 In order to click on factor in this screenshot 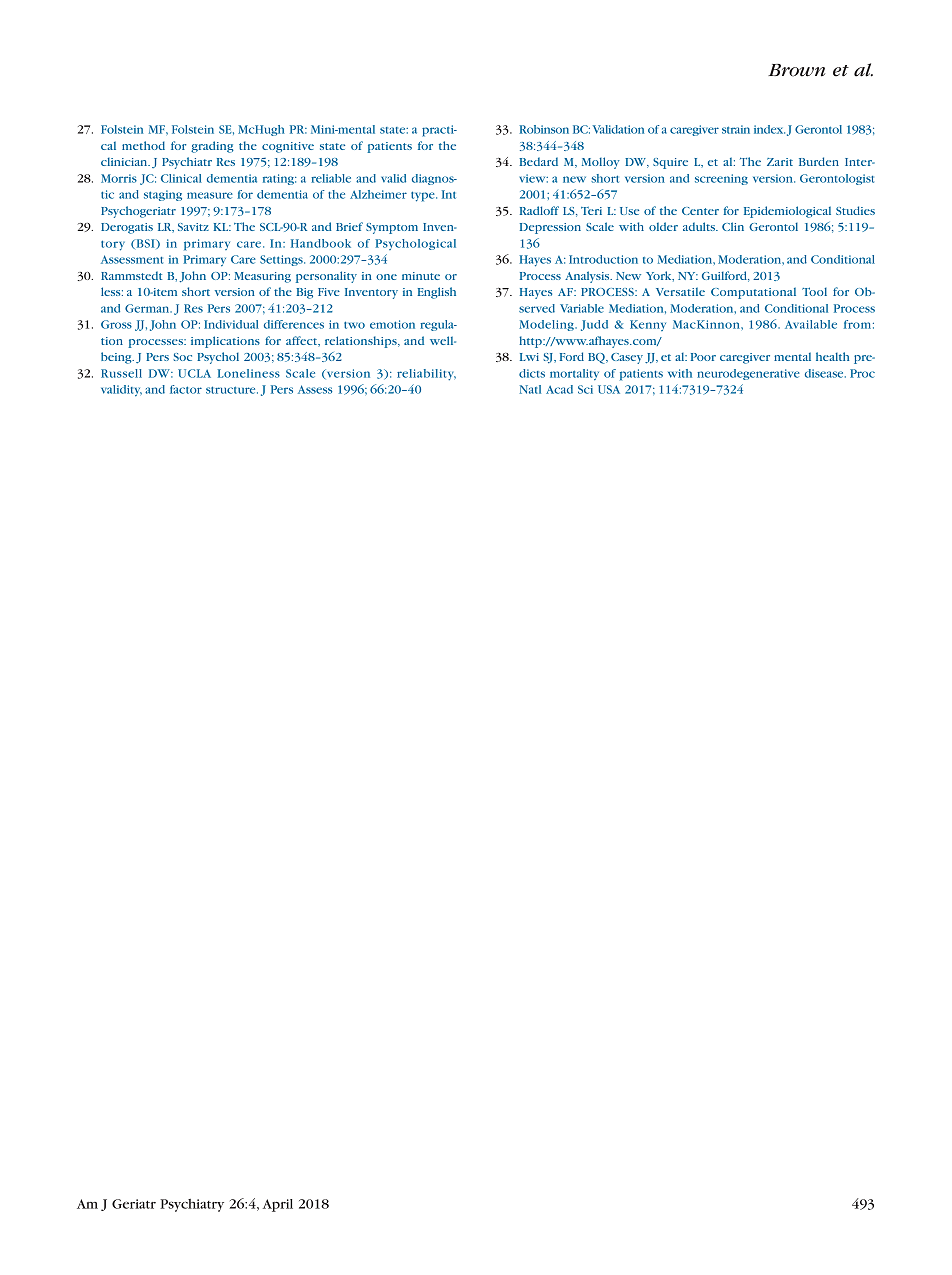, I will do `click(186, 389)`.
